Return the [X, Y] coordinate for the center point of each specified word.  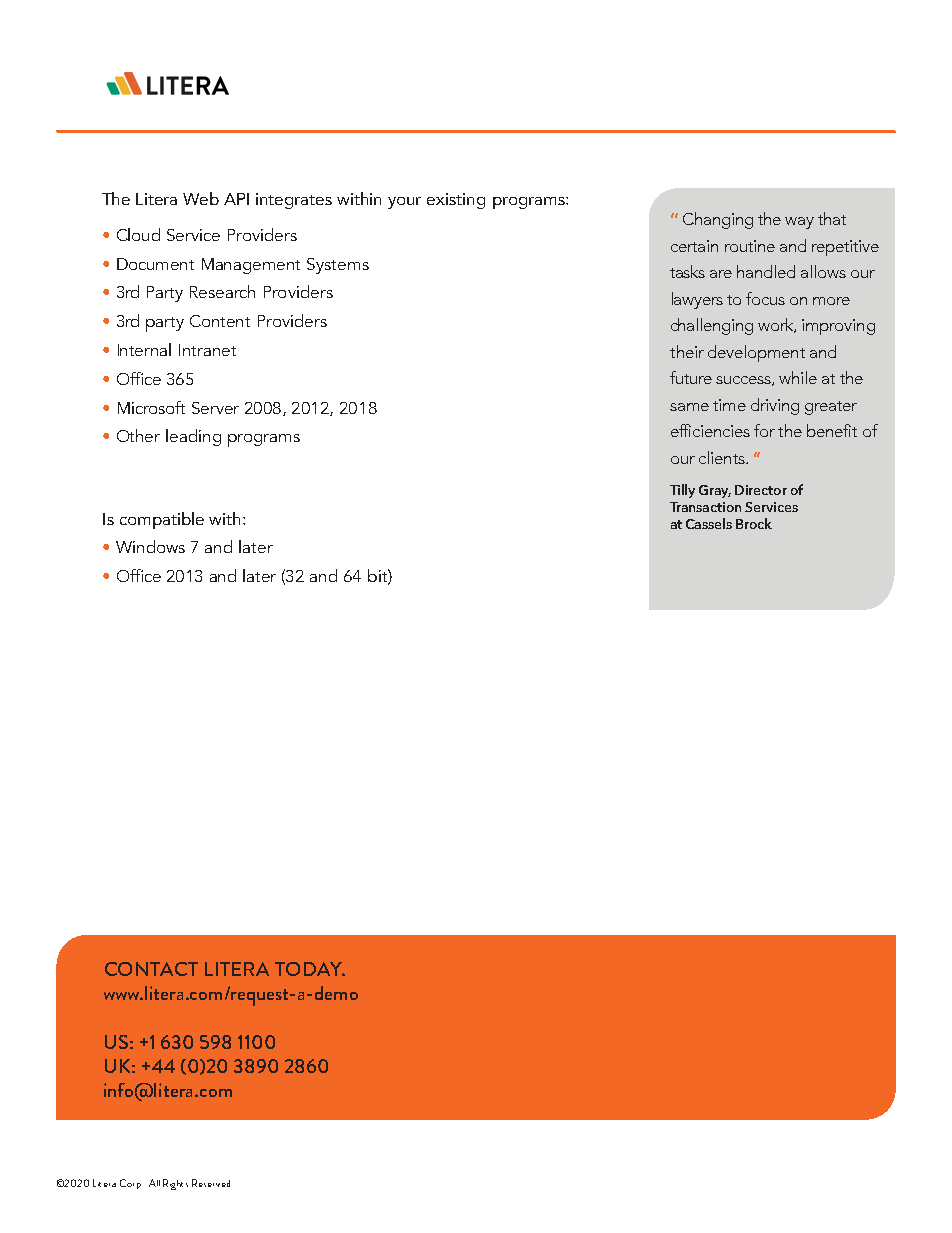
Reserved [211, 1183]
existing [456, 201]
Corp [130, 1184]
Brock [754, 523]
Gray [715, 491]
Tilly [682, 491]
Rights [175, 1184]
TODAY [309, 969]
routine [750, 246]
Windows [150, 546]
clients [723, 457]
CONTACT [151, 969]
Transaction [705, 507]
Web [201, 198]
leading [193, 437]
